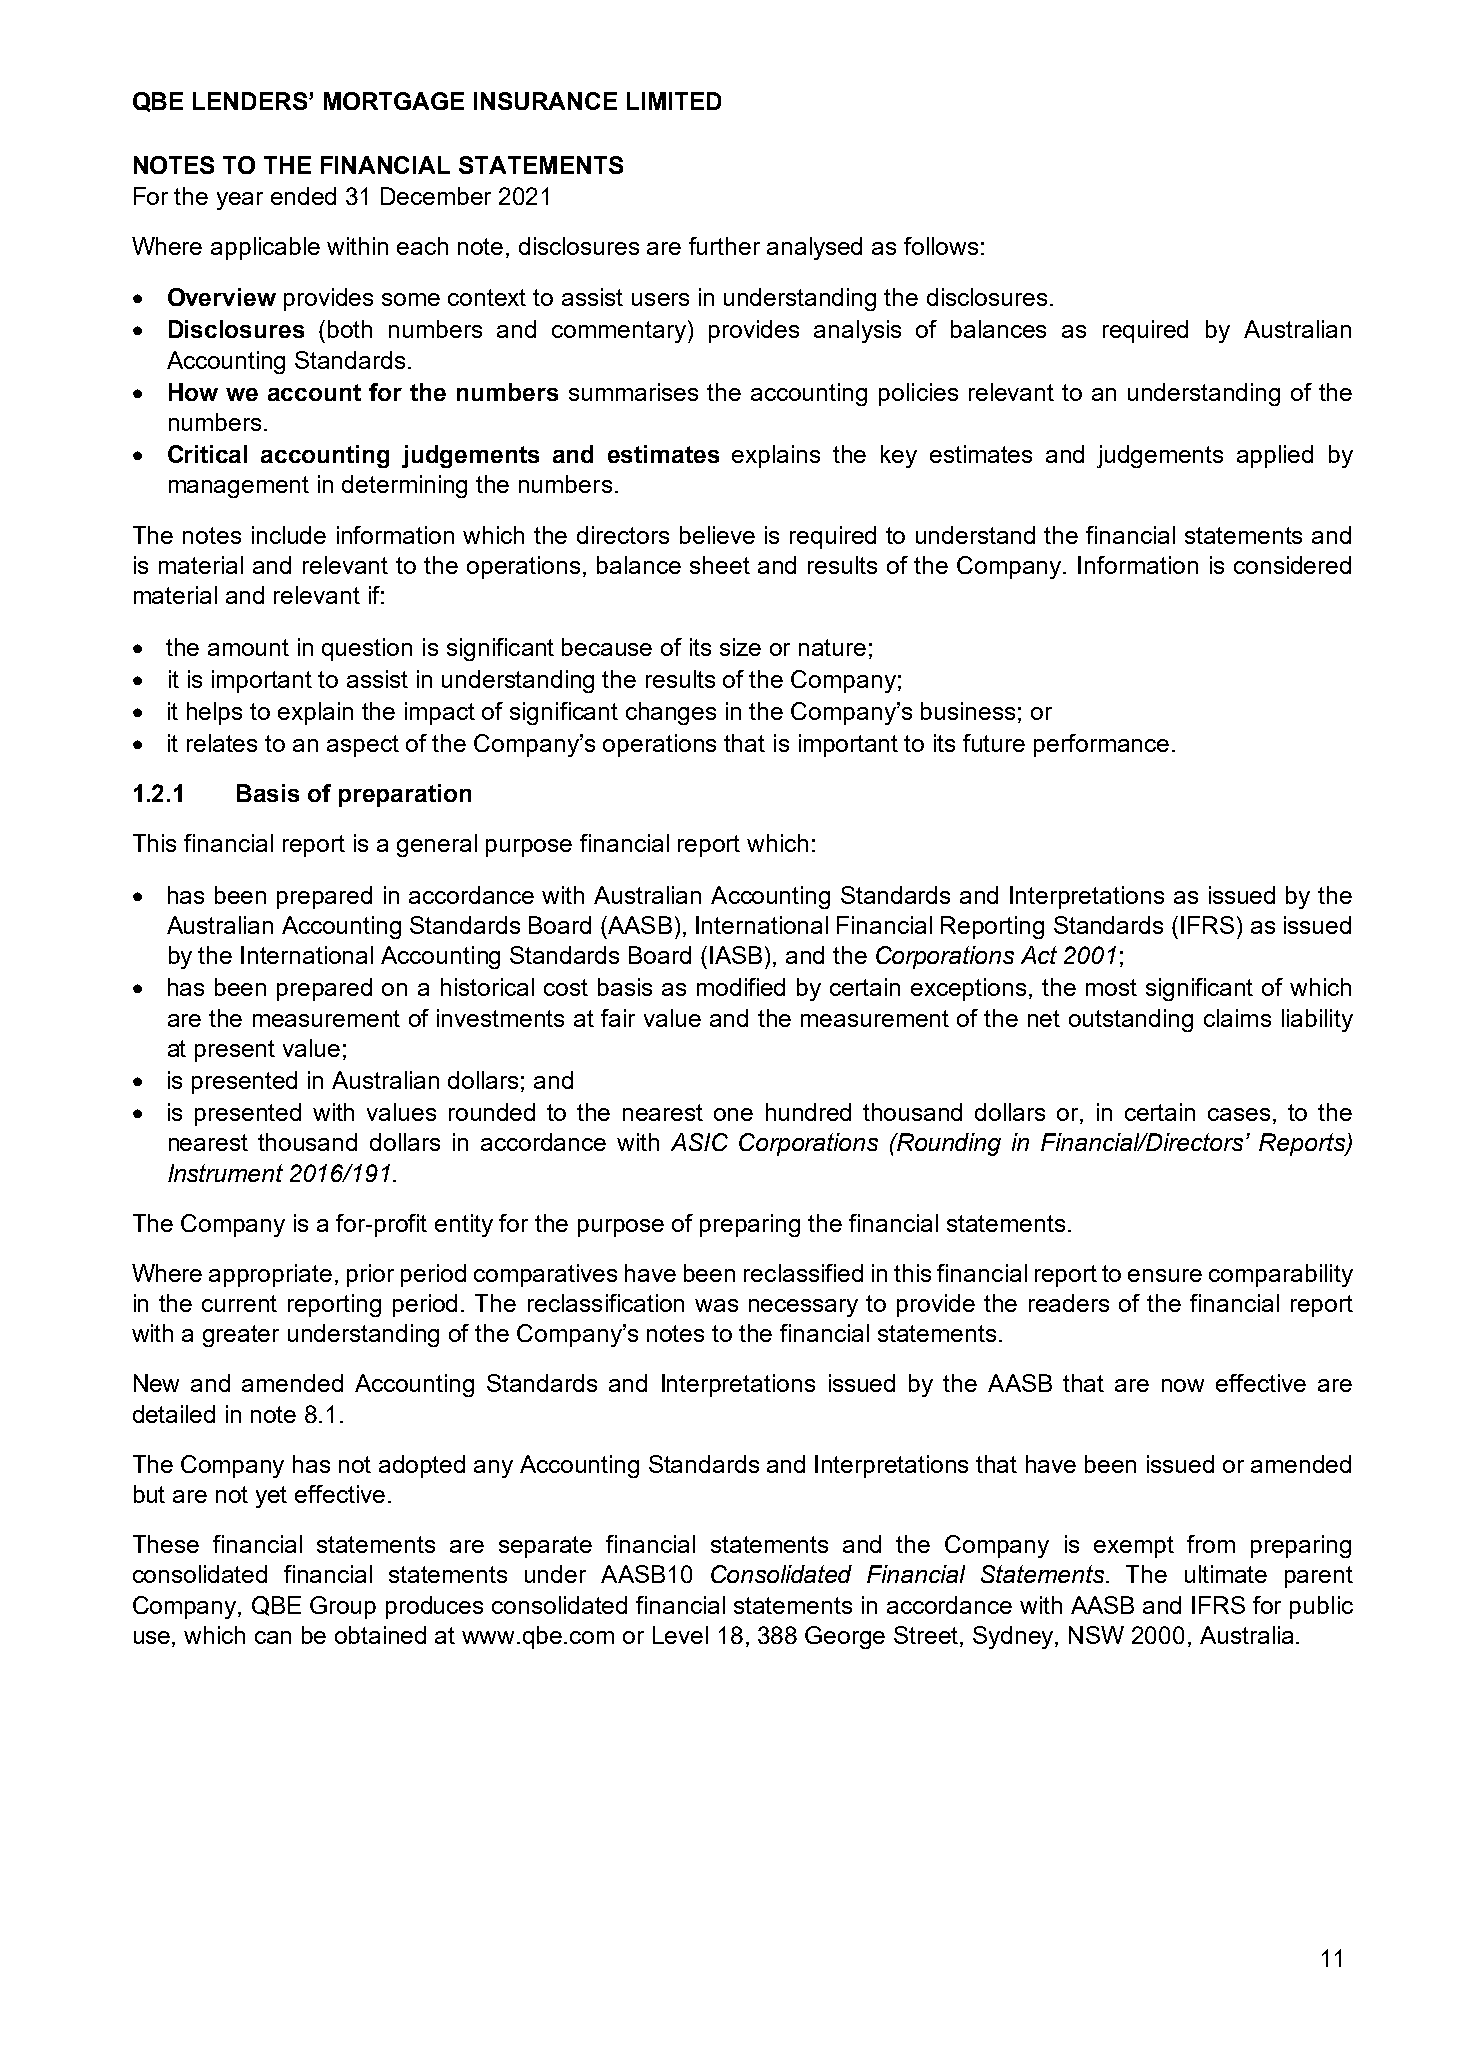 The height and width of the image is (2061, 1457). Describe the element at coordinates (1275, 456) in the image. I see `applied` at that location.
